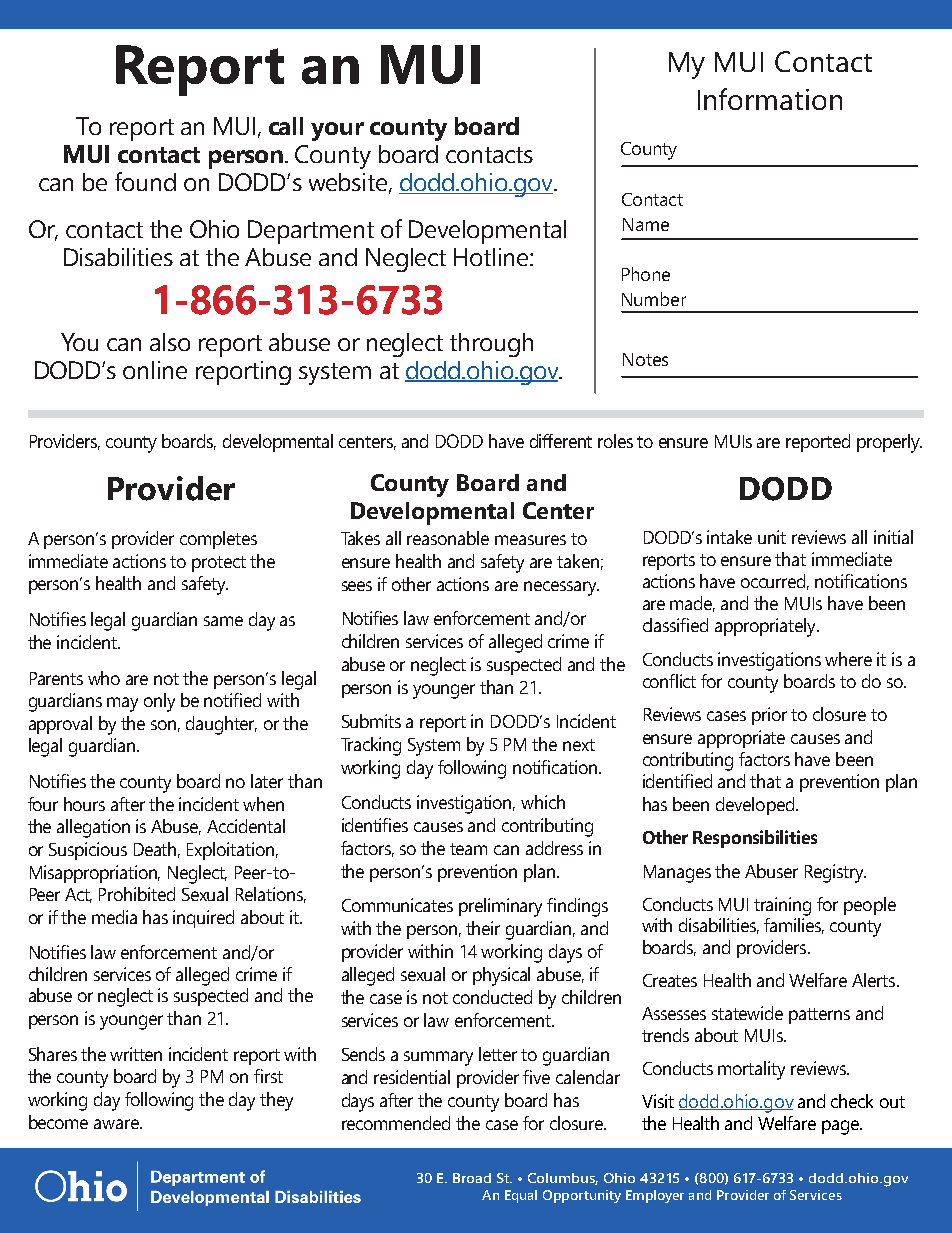 The height and width of the screenshot is (1233, 952). Describe the element at coordinates (218, 540) in the screenshot. I see `completes` at that location.
